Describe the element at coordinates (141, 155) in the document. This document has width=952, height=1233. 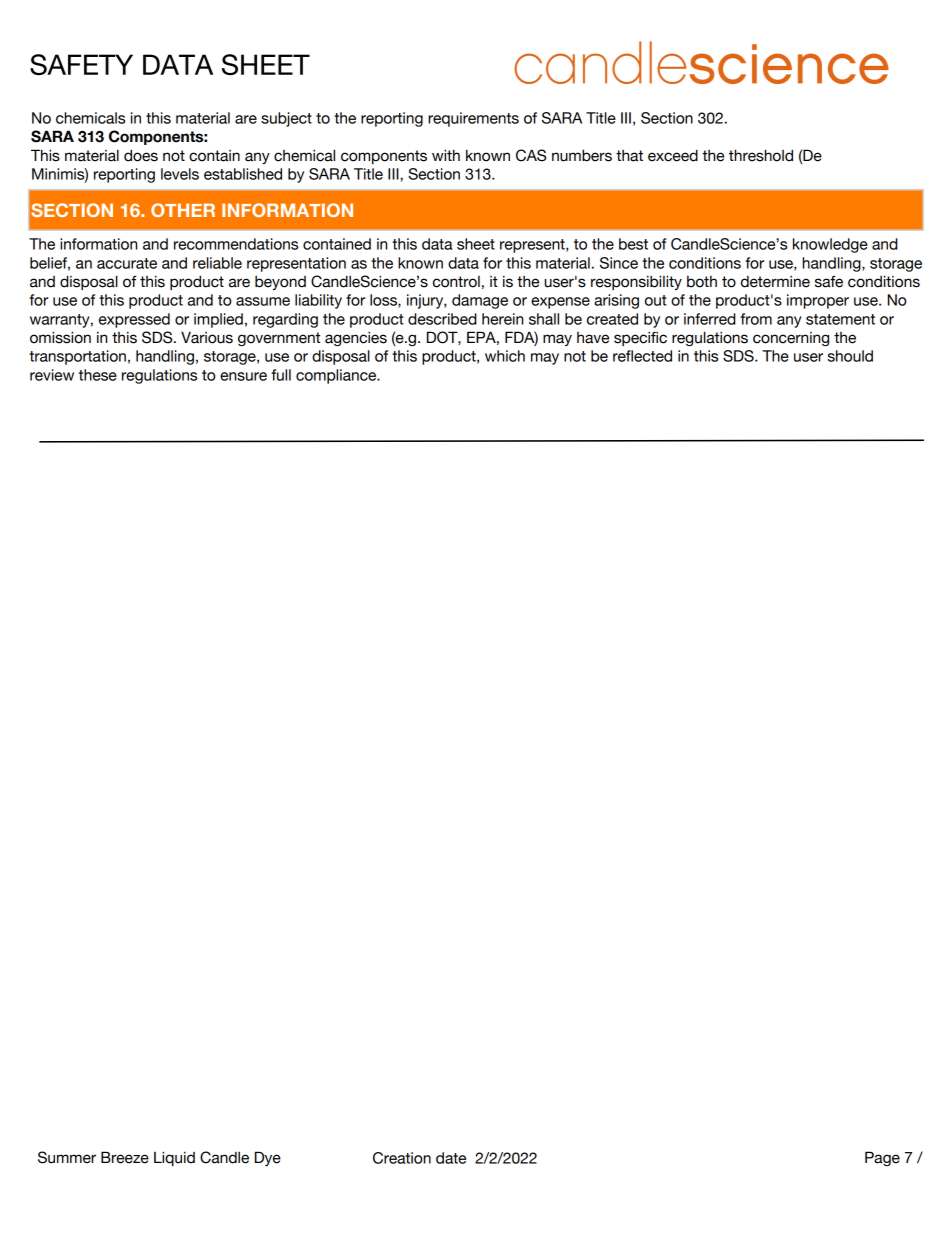
I see `does` at that location.
